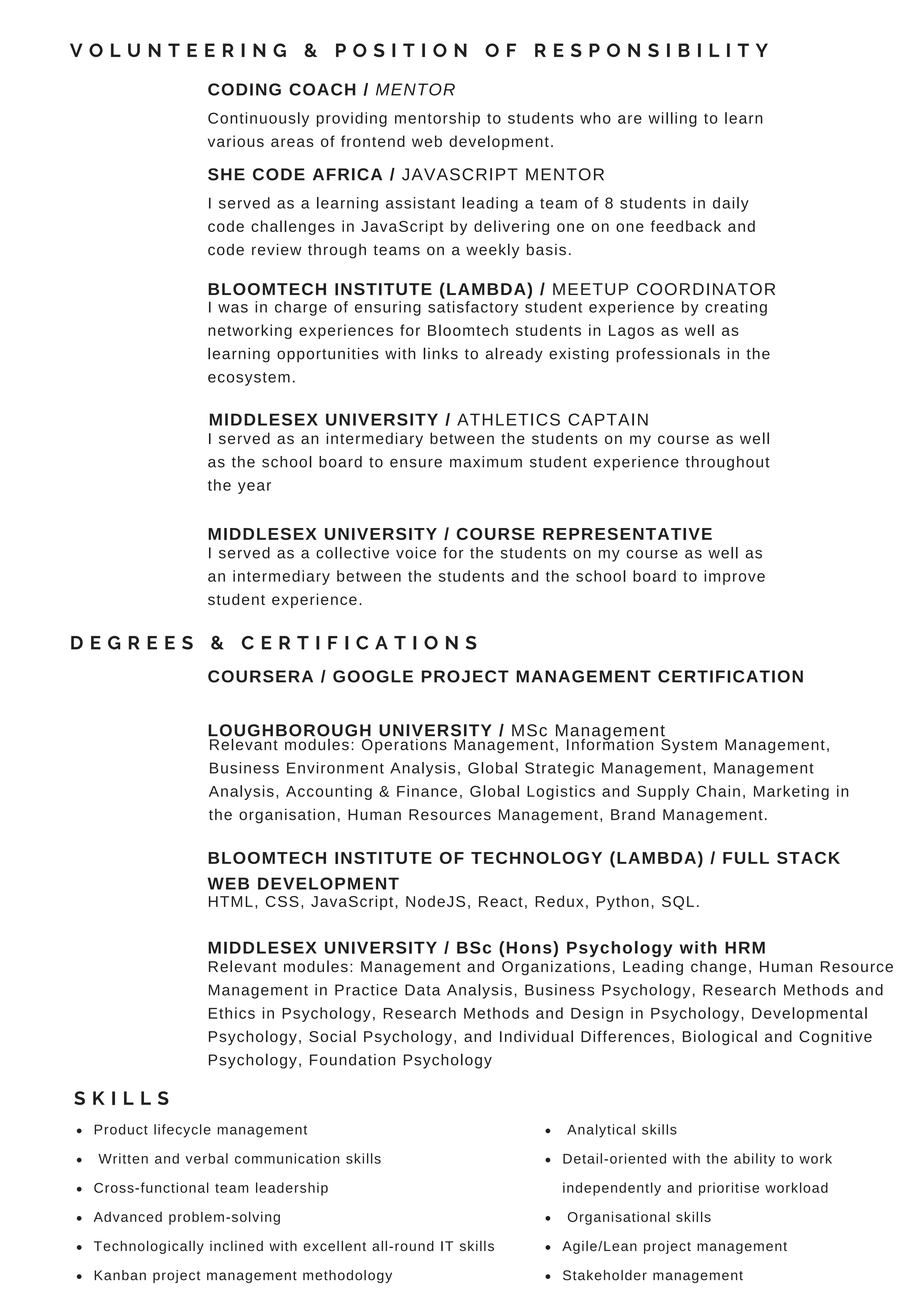 Image resolution: width=924 pixels, height=1308 pixels. What do you see at coordinates (508, 419) in the image?
I see `ATHLETICS` at bounding box center [508, 419].
